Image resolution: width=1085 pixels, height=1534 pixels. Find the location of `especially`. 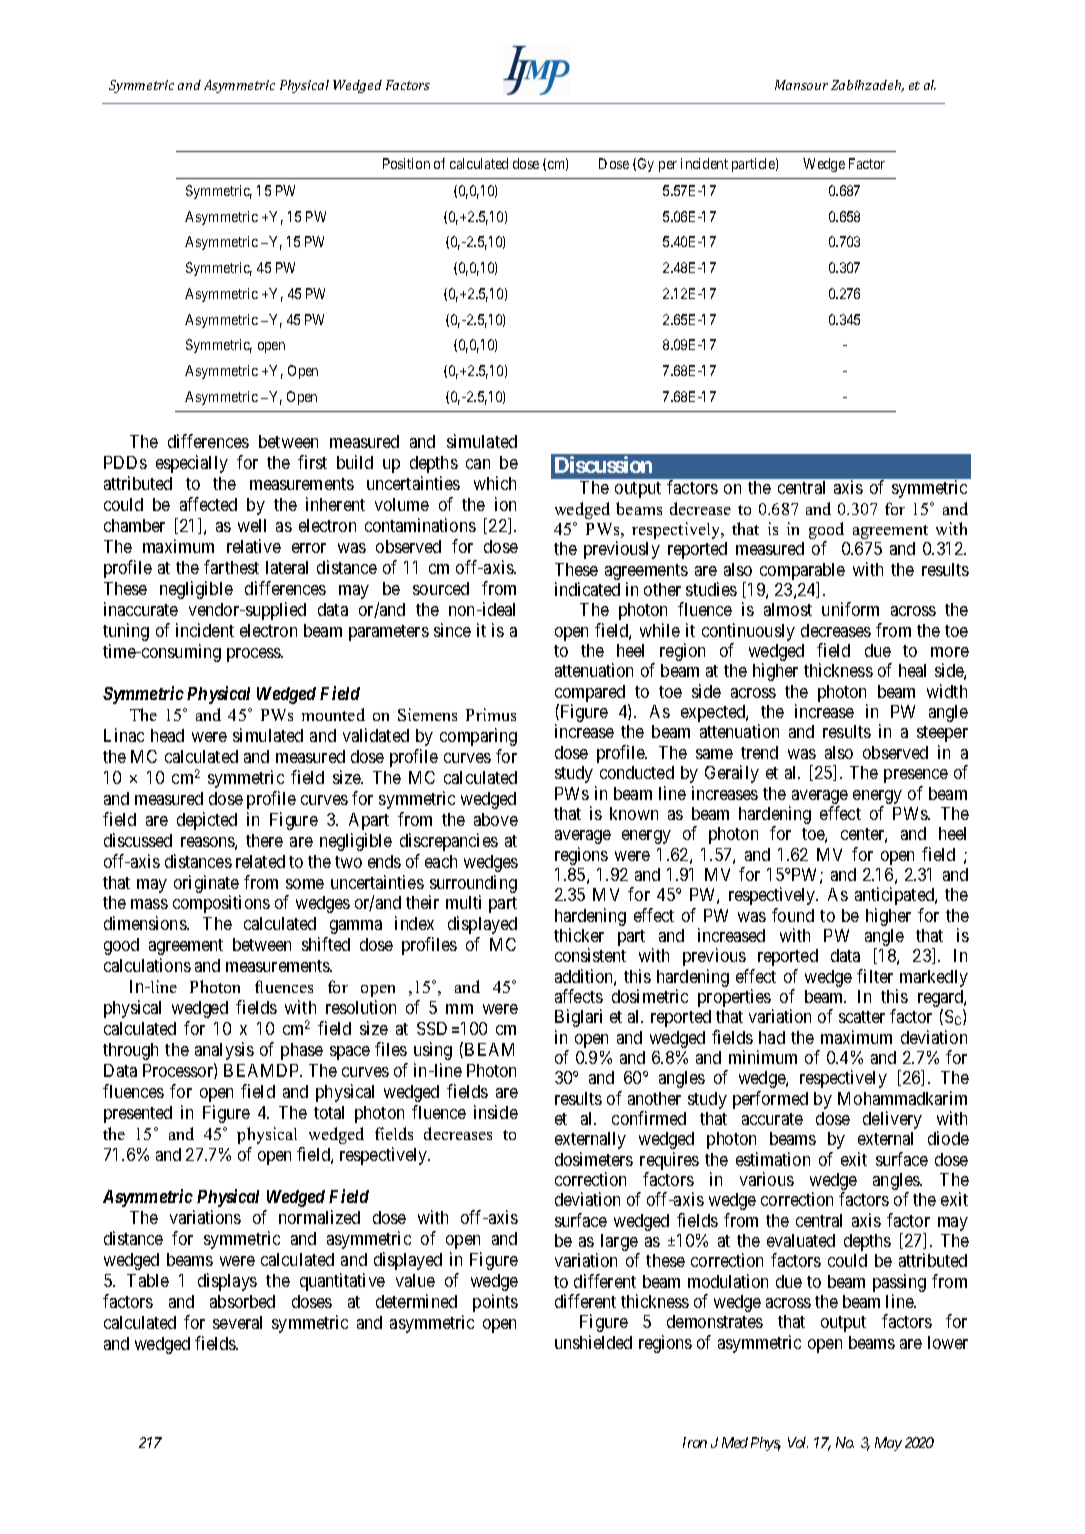

especially is located at coordinates (192, 464).
